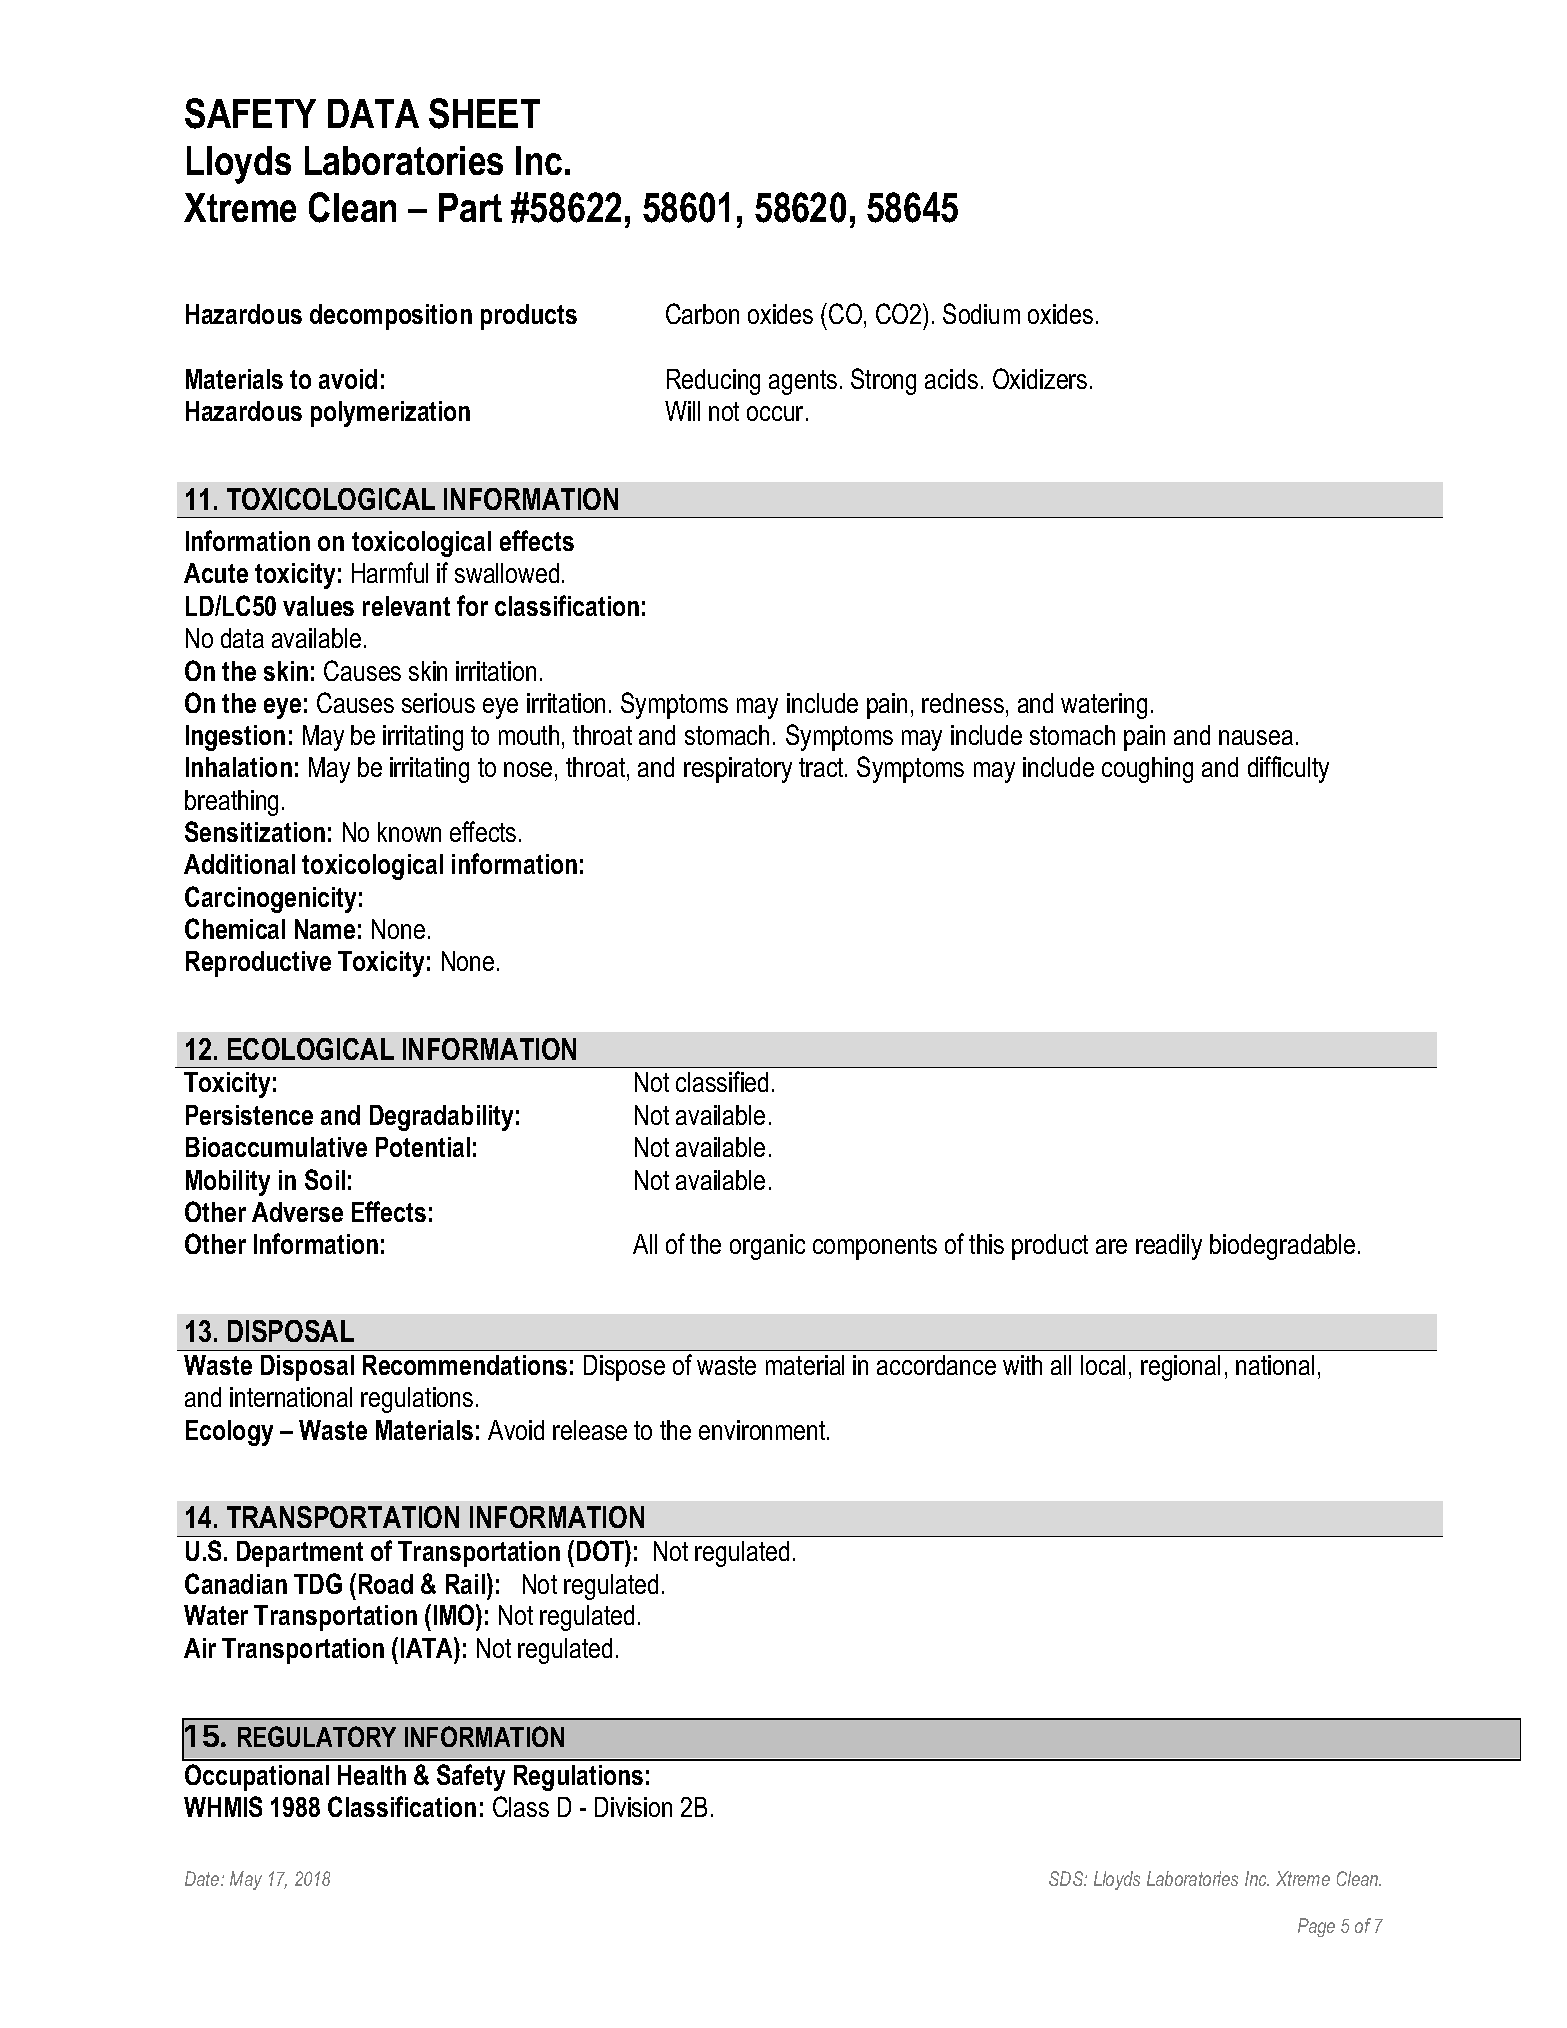 This image has height=2028, width=1567. What do you see at coordinates (981, 313) in the image?
I see `Sodium` at bounding box center [981, 313].
